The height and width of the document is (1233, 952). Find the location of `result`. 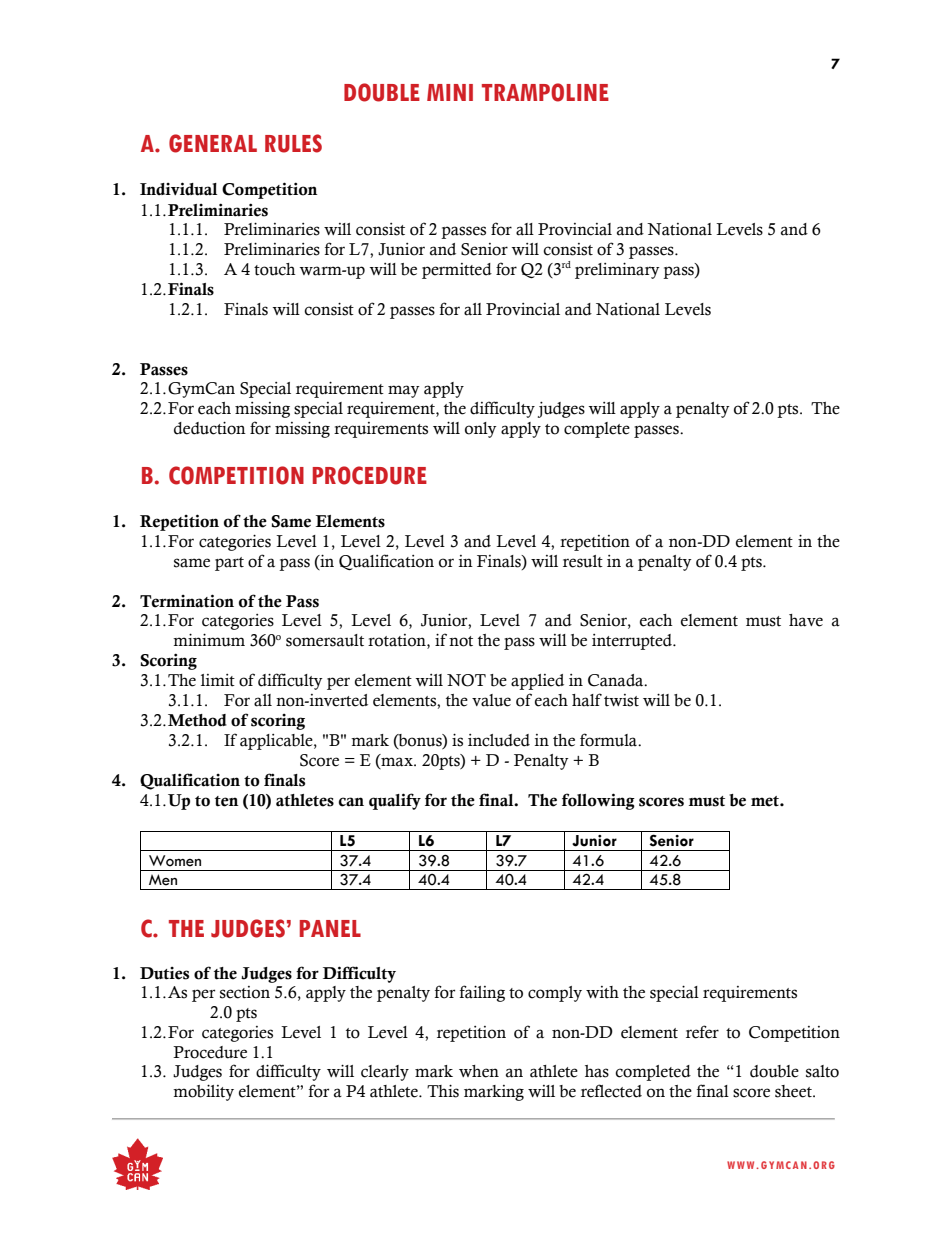

result is located at coordinates (583, 561).
